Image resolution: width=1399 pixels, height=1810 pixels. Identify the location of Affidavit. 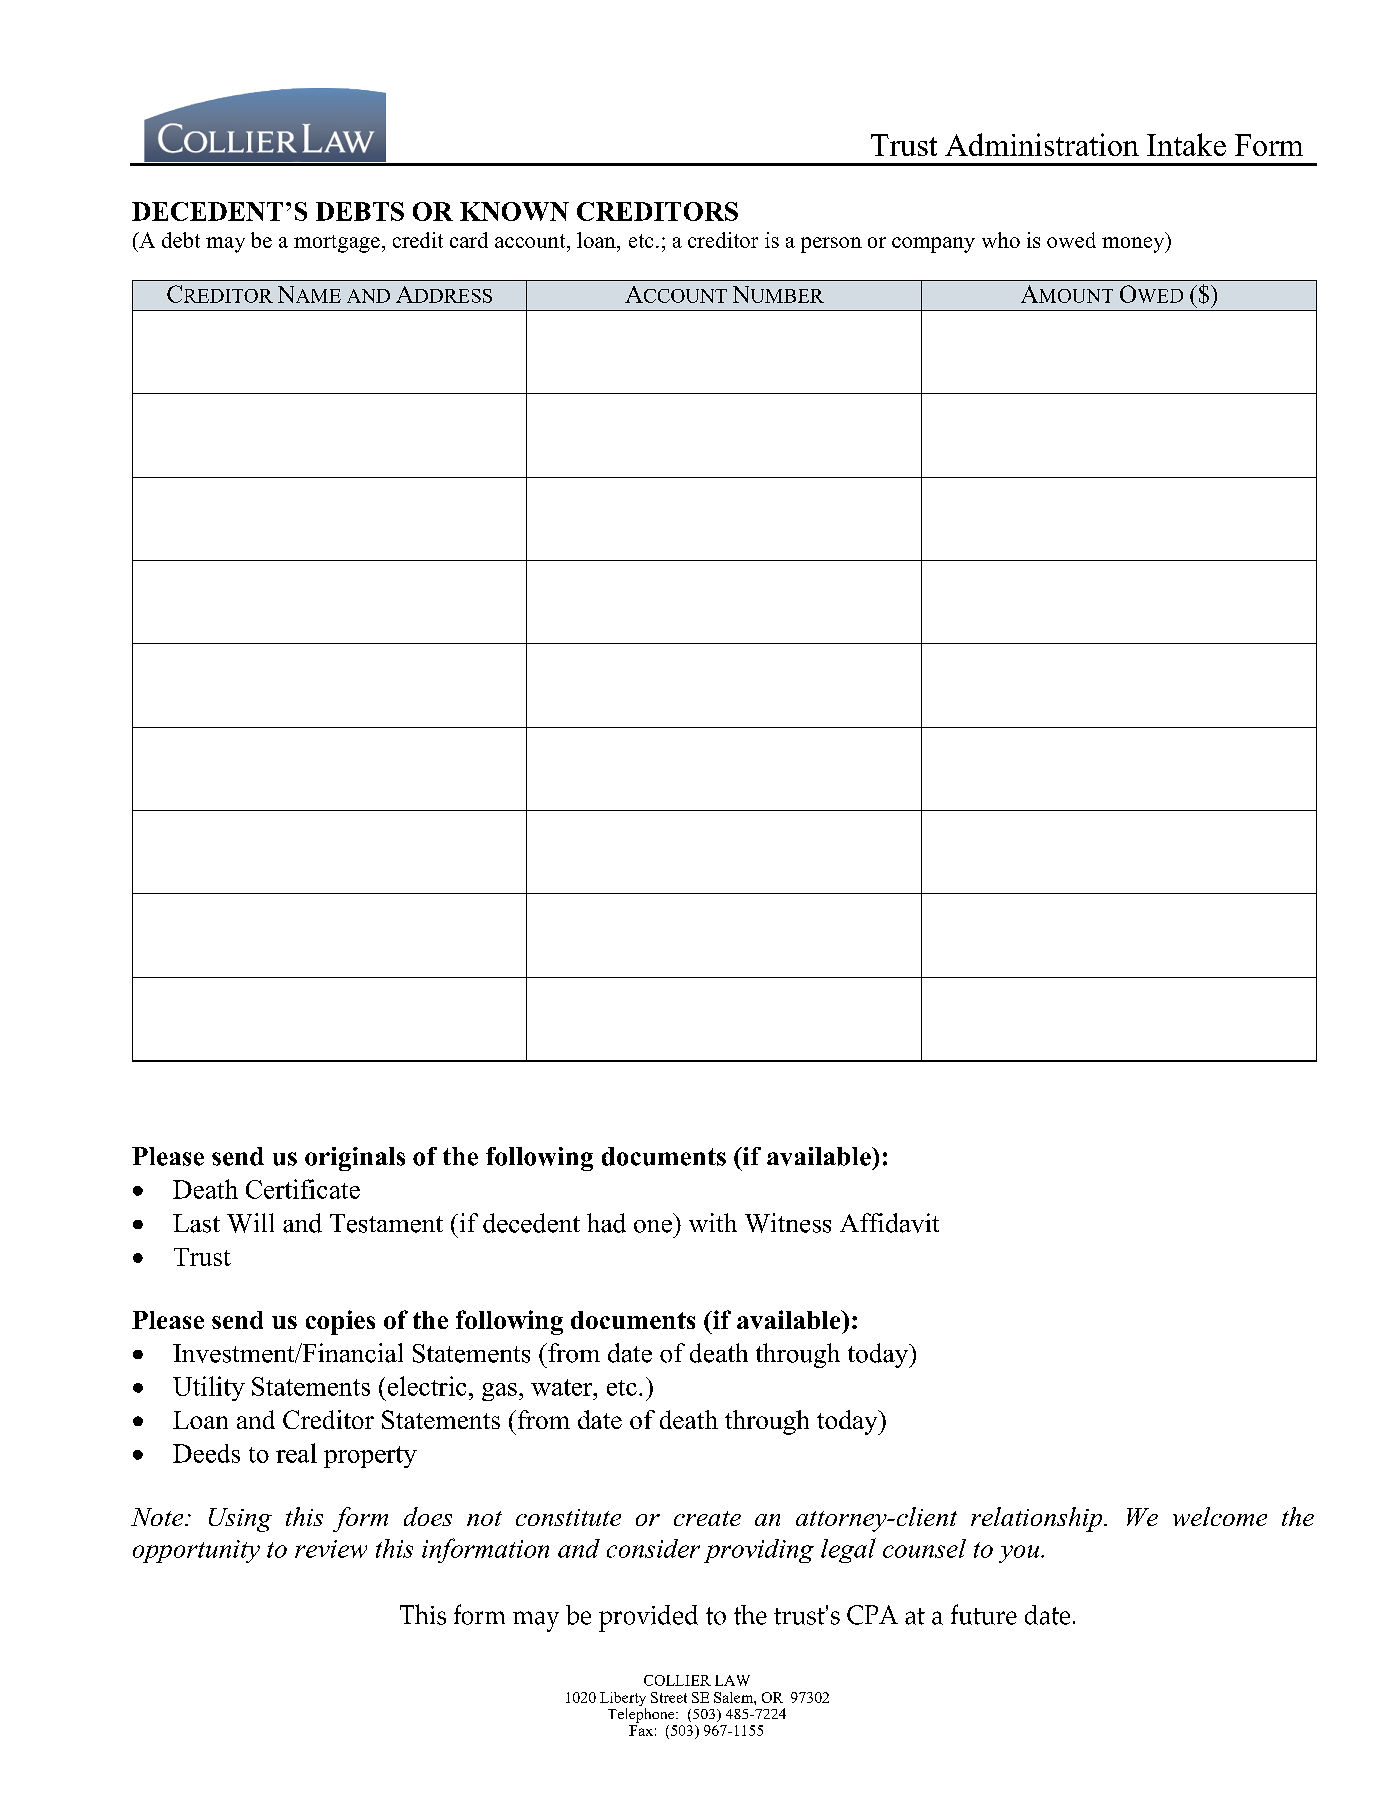
(889, 1223).
